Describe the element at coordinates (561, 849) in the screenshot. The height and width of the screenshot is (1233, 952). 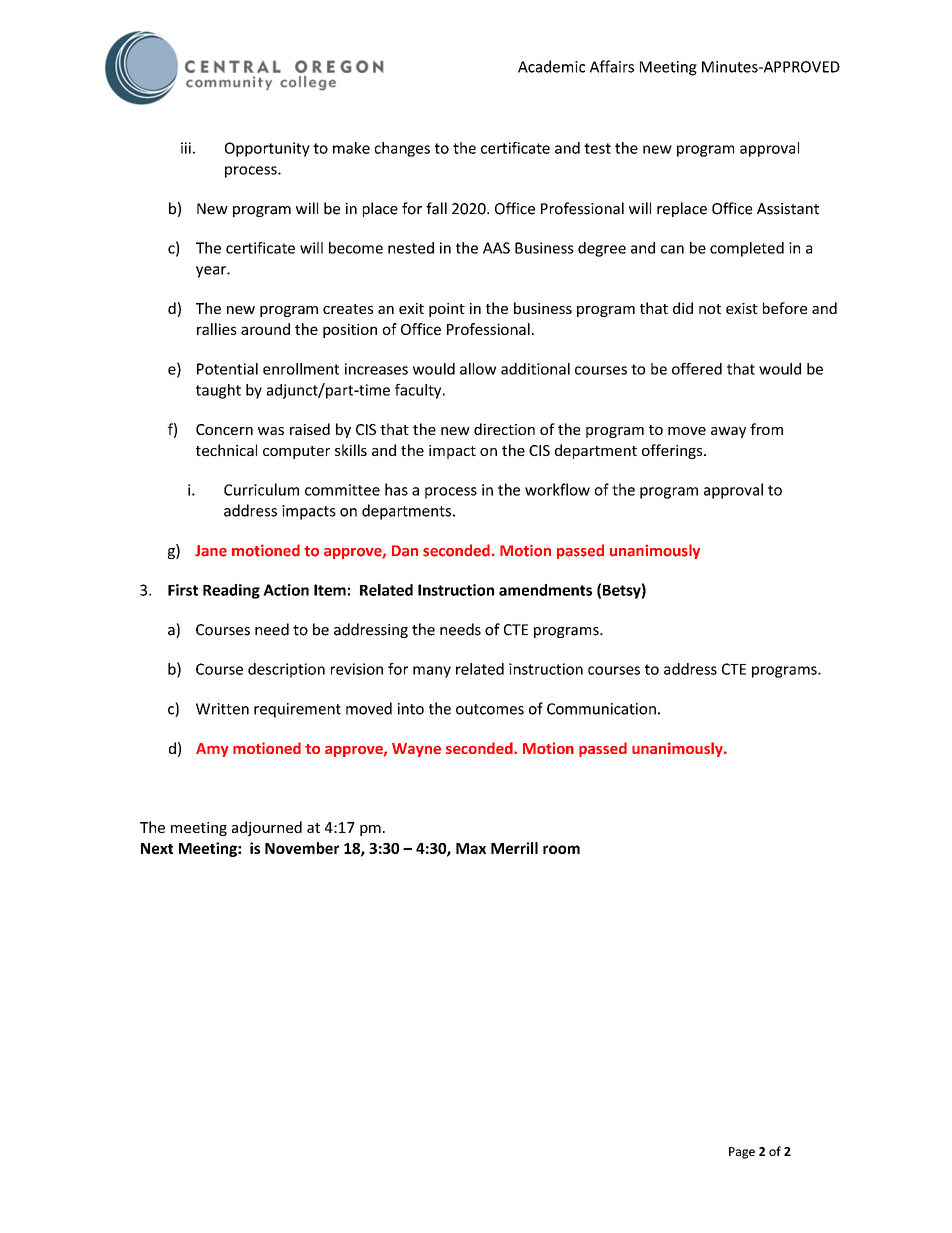
I see `room` at that location.
